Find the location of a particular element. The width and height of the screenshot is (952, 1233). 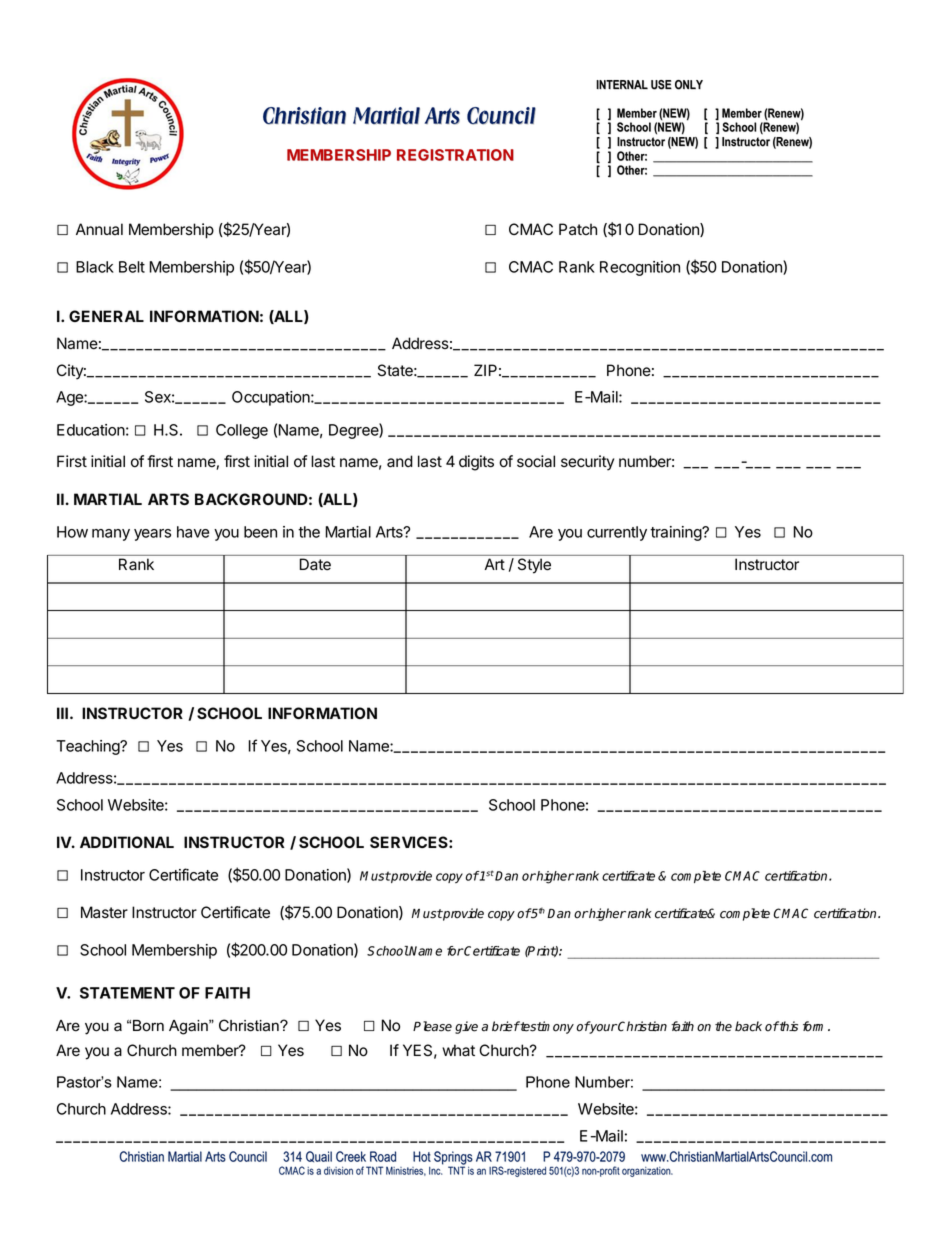

give is located at coordinates (466, 1027).
